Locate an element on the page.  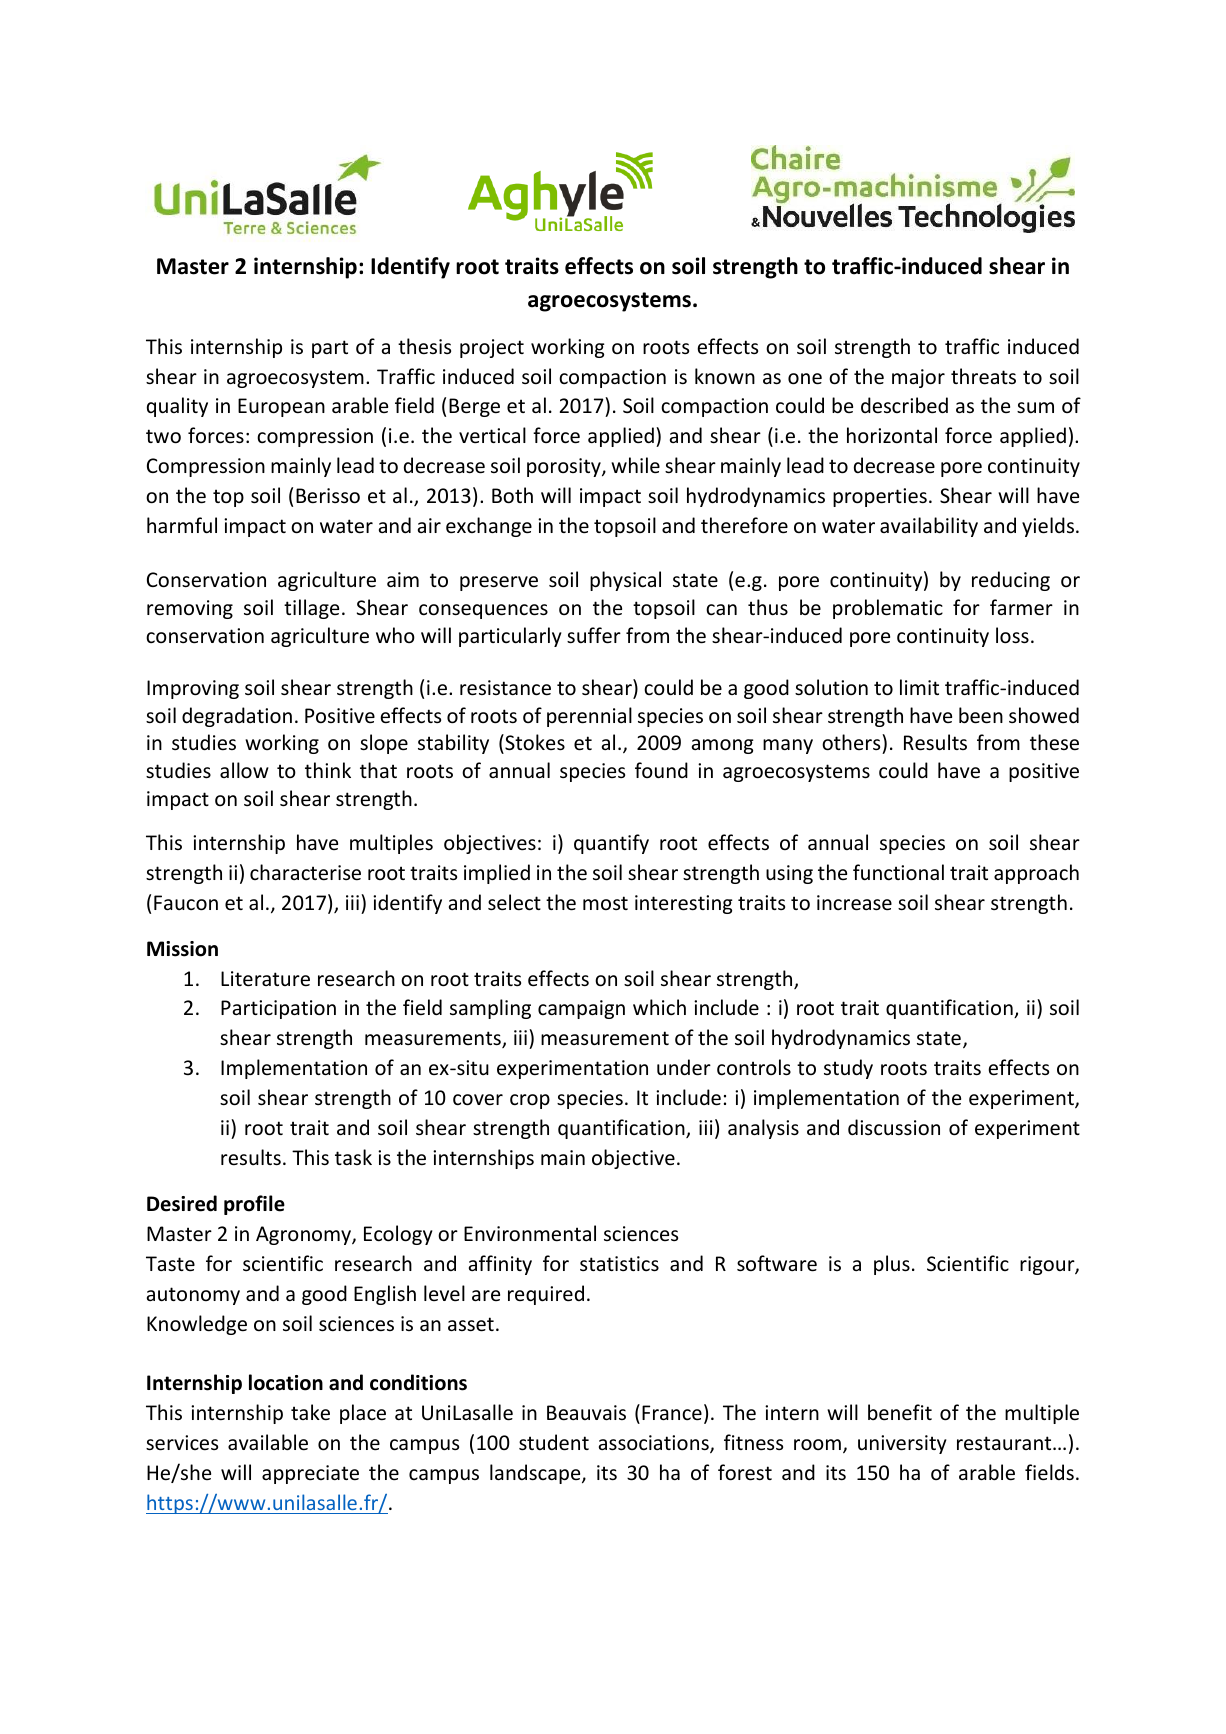
known is located at coordinates (725, 376).
